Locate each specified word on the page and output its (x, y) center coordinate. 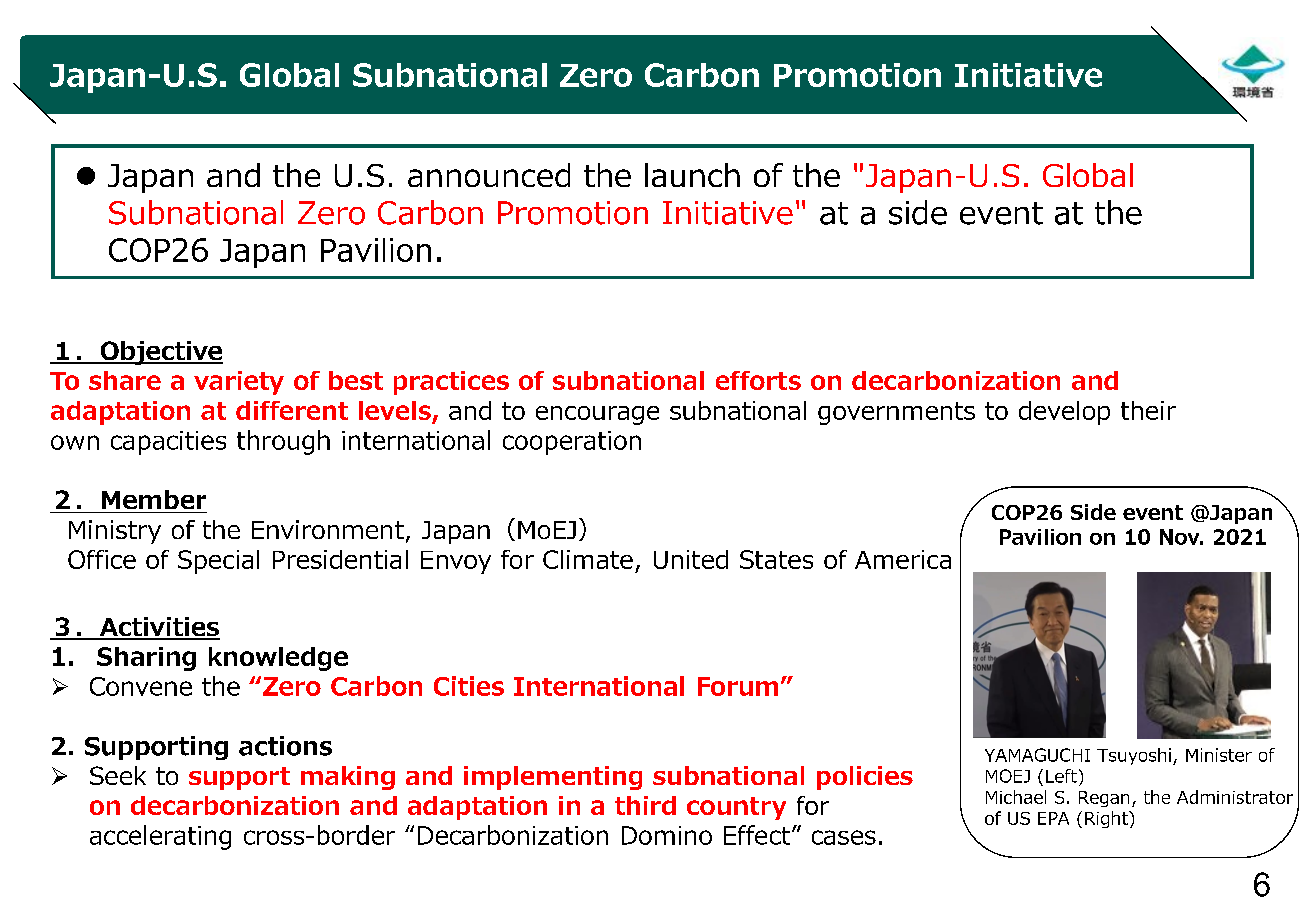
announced (489, 175)
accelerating (160, 837)
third (645, 805)
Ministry (115, 532)
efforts (758, 380)
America (903, 559)
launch (692, 175)
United (691, 559)
